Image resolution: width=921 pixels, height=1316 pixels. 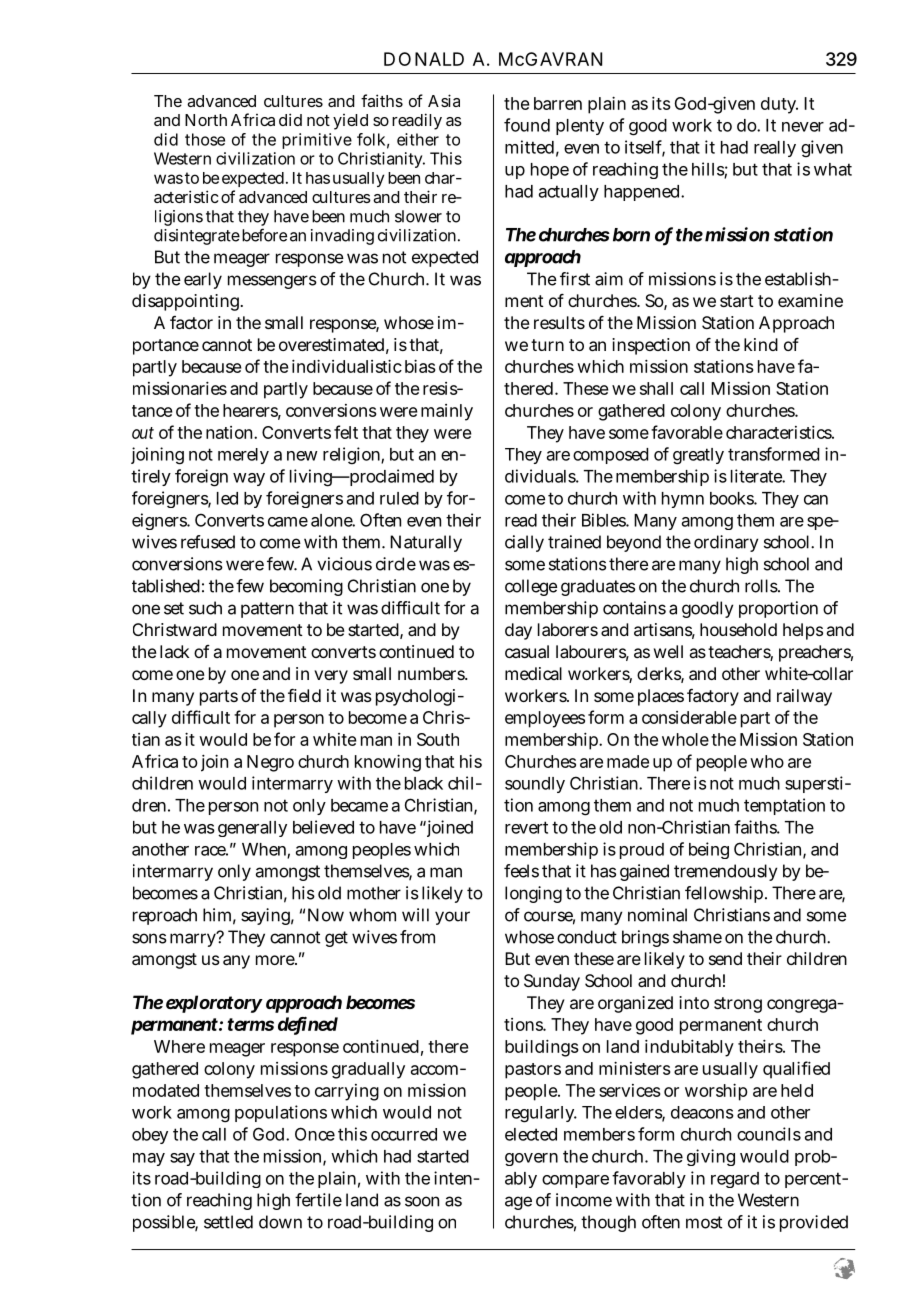 What do you see at coordinates (252, 829) in the screenshot?
I see `generally` at bounding box center [252, 829].
